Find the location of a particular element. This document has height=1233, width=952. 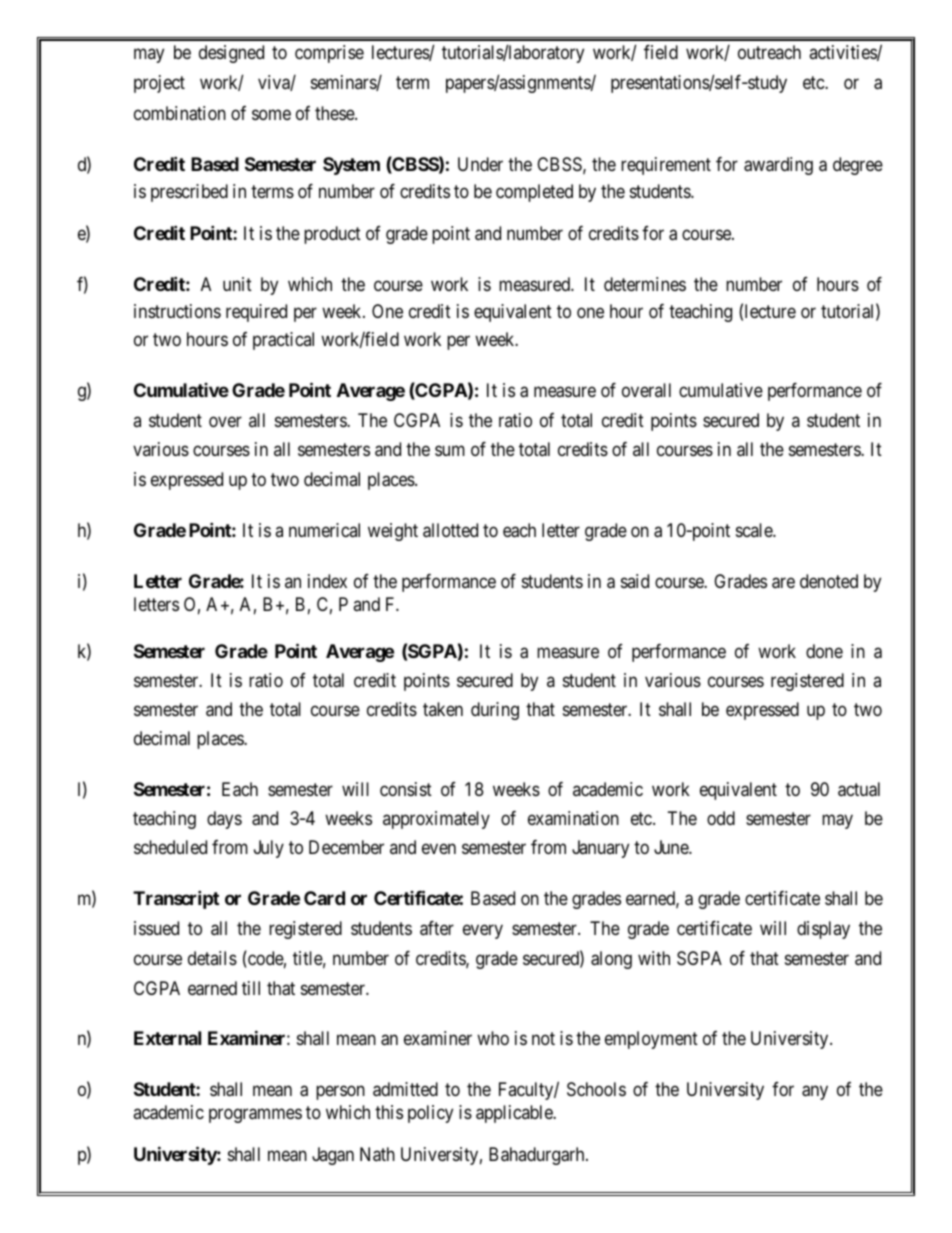

designed is located at coordinates (231, 54).
